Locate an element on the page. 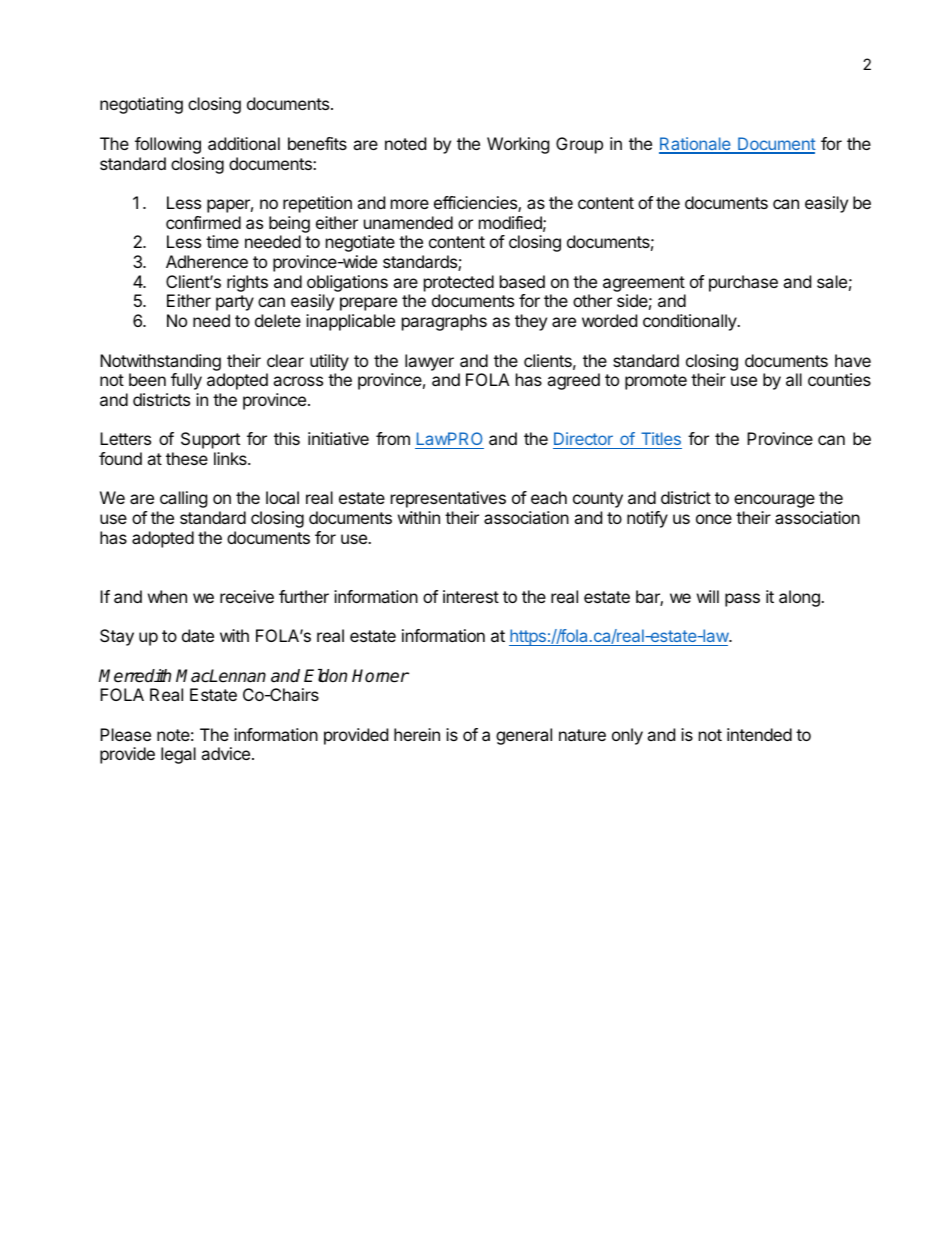 Image resolution: width=952 pixels, height=1233 pixels. once is located at coordinates (714, 519).
